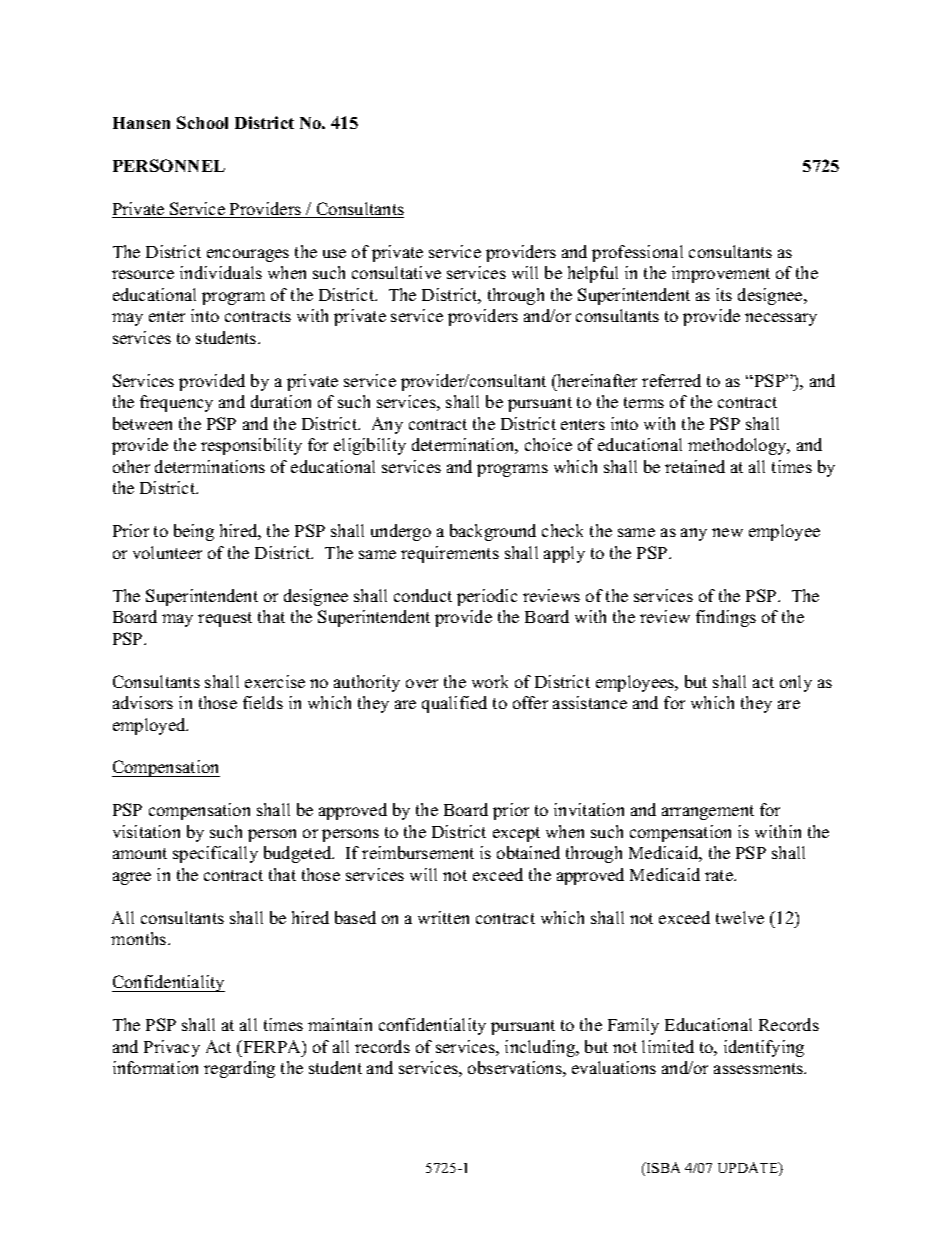  What do you see at coordinates (668, 1046) in the screenshot?
I see `limited` at bounding box center [668, 1046].
